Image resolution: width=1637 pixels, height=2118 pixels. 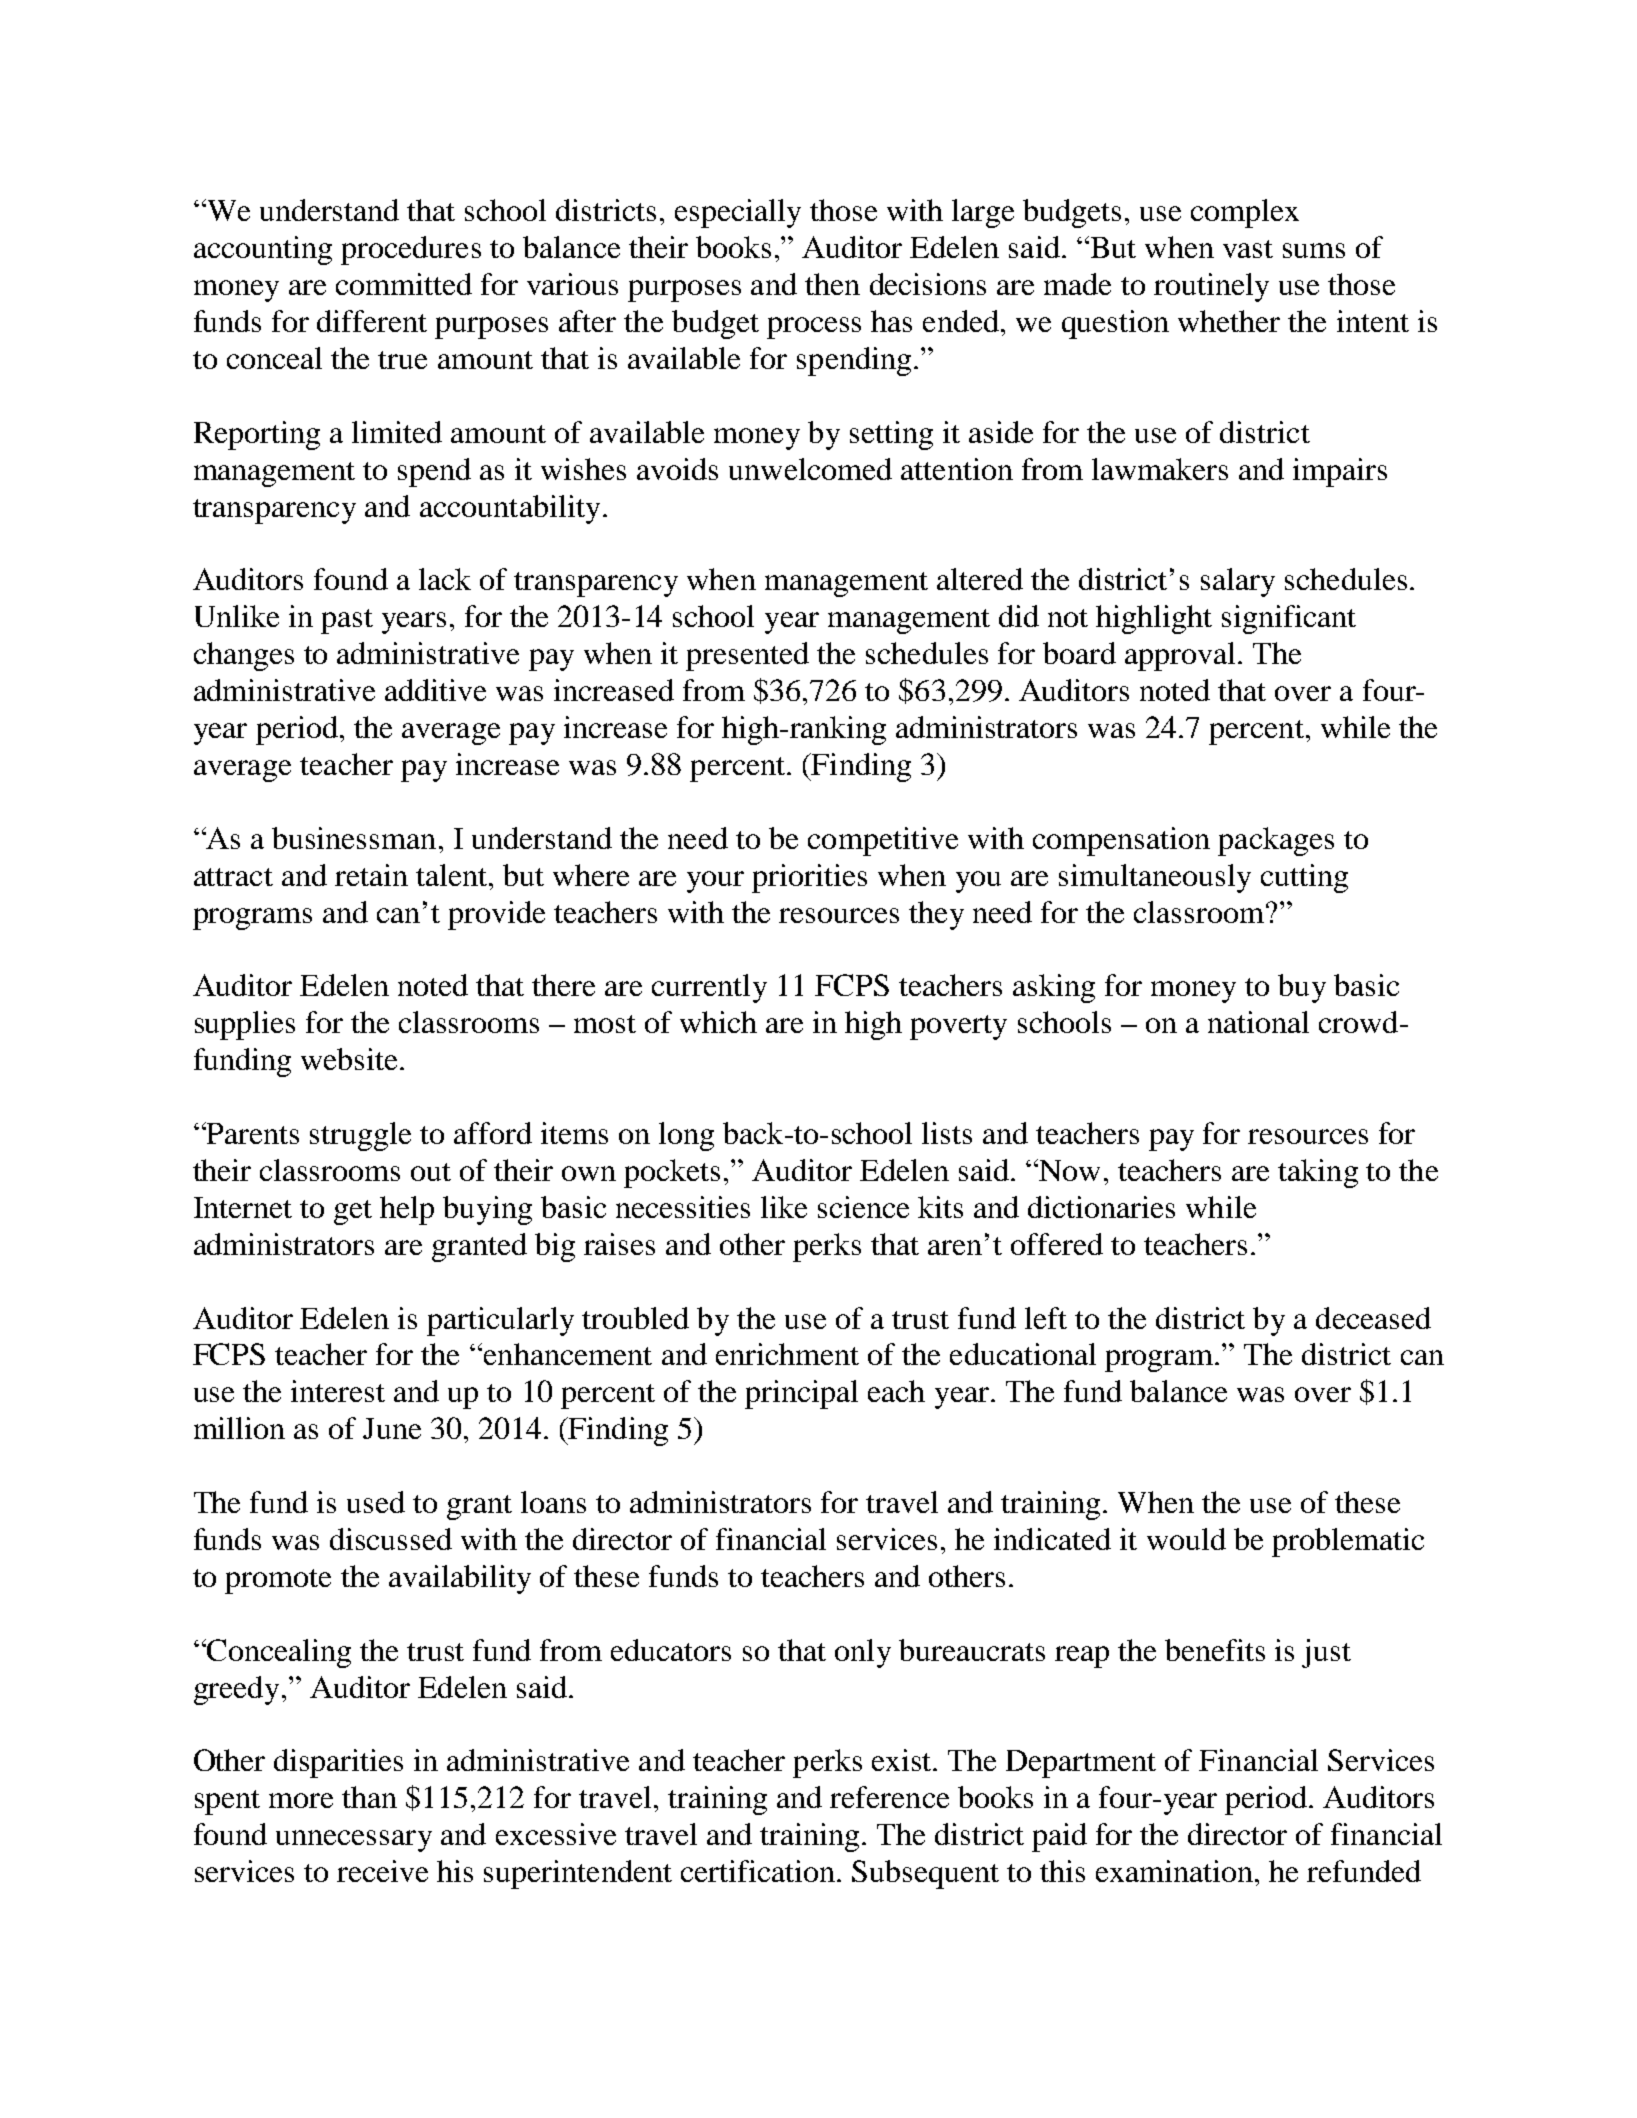 I want to click on vast, so click(x=1248, y=249).
